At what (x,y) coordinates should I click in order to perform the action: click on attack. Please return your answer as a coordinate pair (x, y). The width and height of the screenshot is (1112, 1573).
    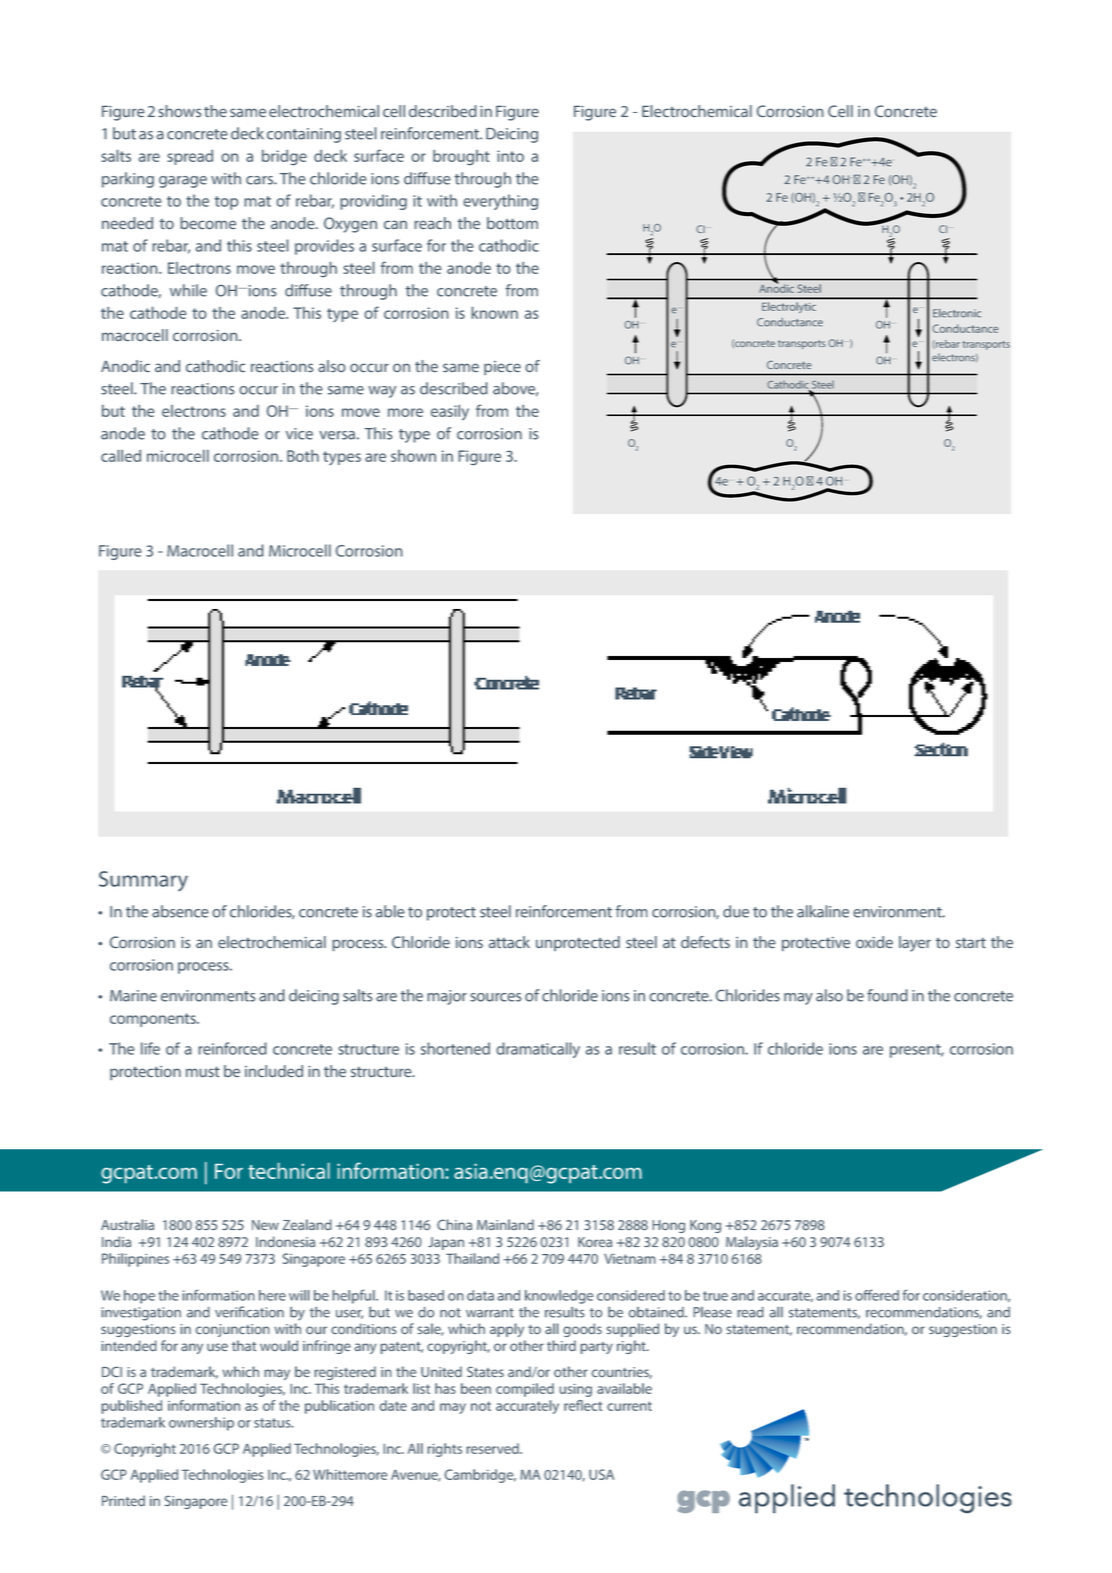
    Looking at the image, I should click on (509, 942).
